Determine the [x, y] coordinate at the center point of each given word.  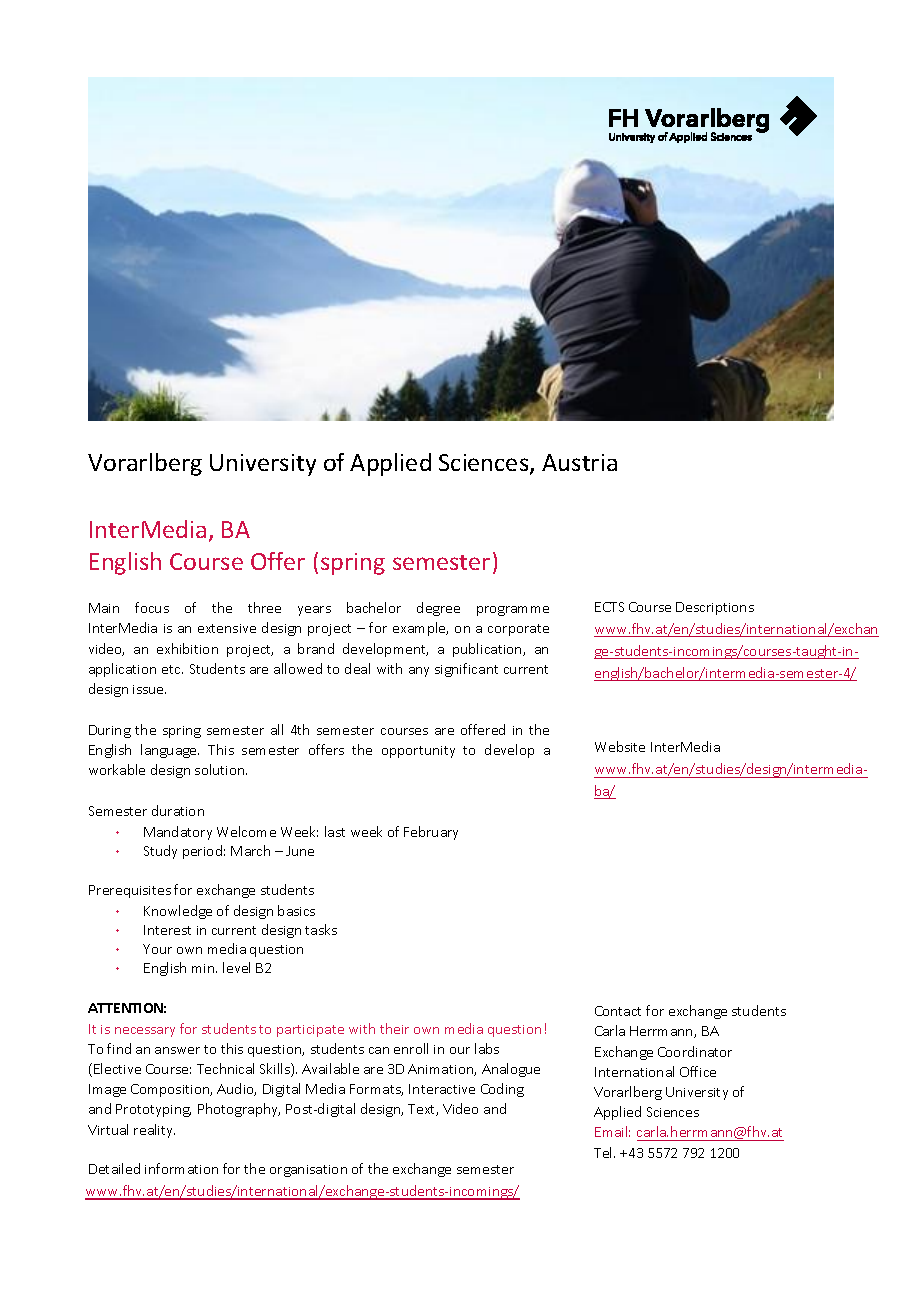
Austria [579, 462]
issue [149, 689]
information [181, 1168]
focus [152, 607]
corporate [518, 630]
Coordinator [695, 1051]
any [419, 672]
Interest [167, 930]
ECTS [609, 607]
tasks [321, 929]
